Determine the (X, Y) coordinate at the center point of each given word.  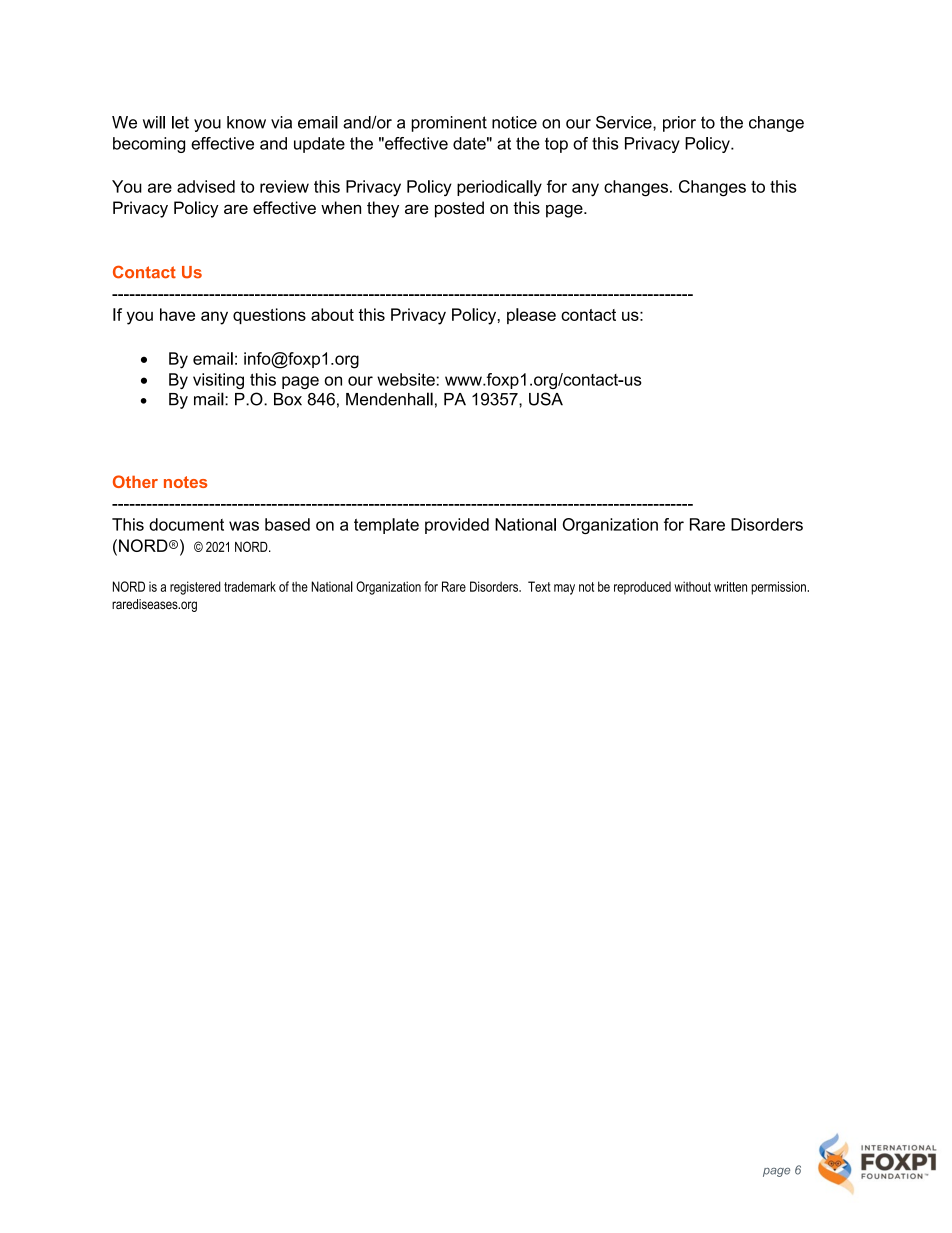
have (177, 314)
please (531, 316)
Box (288, 399)
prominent (449, 124)
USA (546, 399)
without (692, 586)
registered (195, 588)
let (180, 122)
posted (459, 209)
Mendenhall (389, 399)
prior (679, 124)
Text (539, 586)
